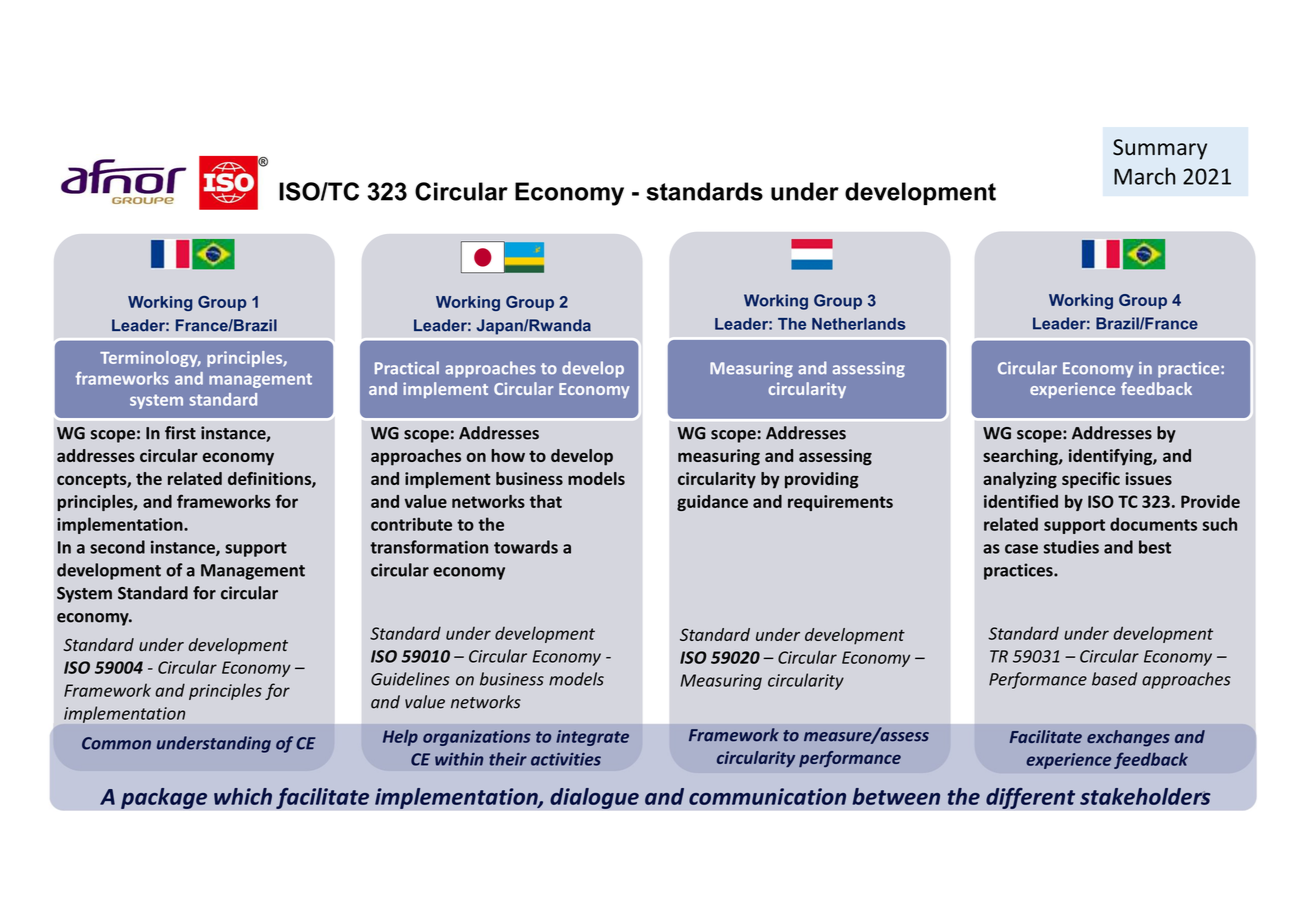 This image has height=924, width=1308. I want to click on Summary, so click(1160, 149).
